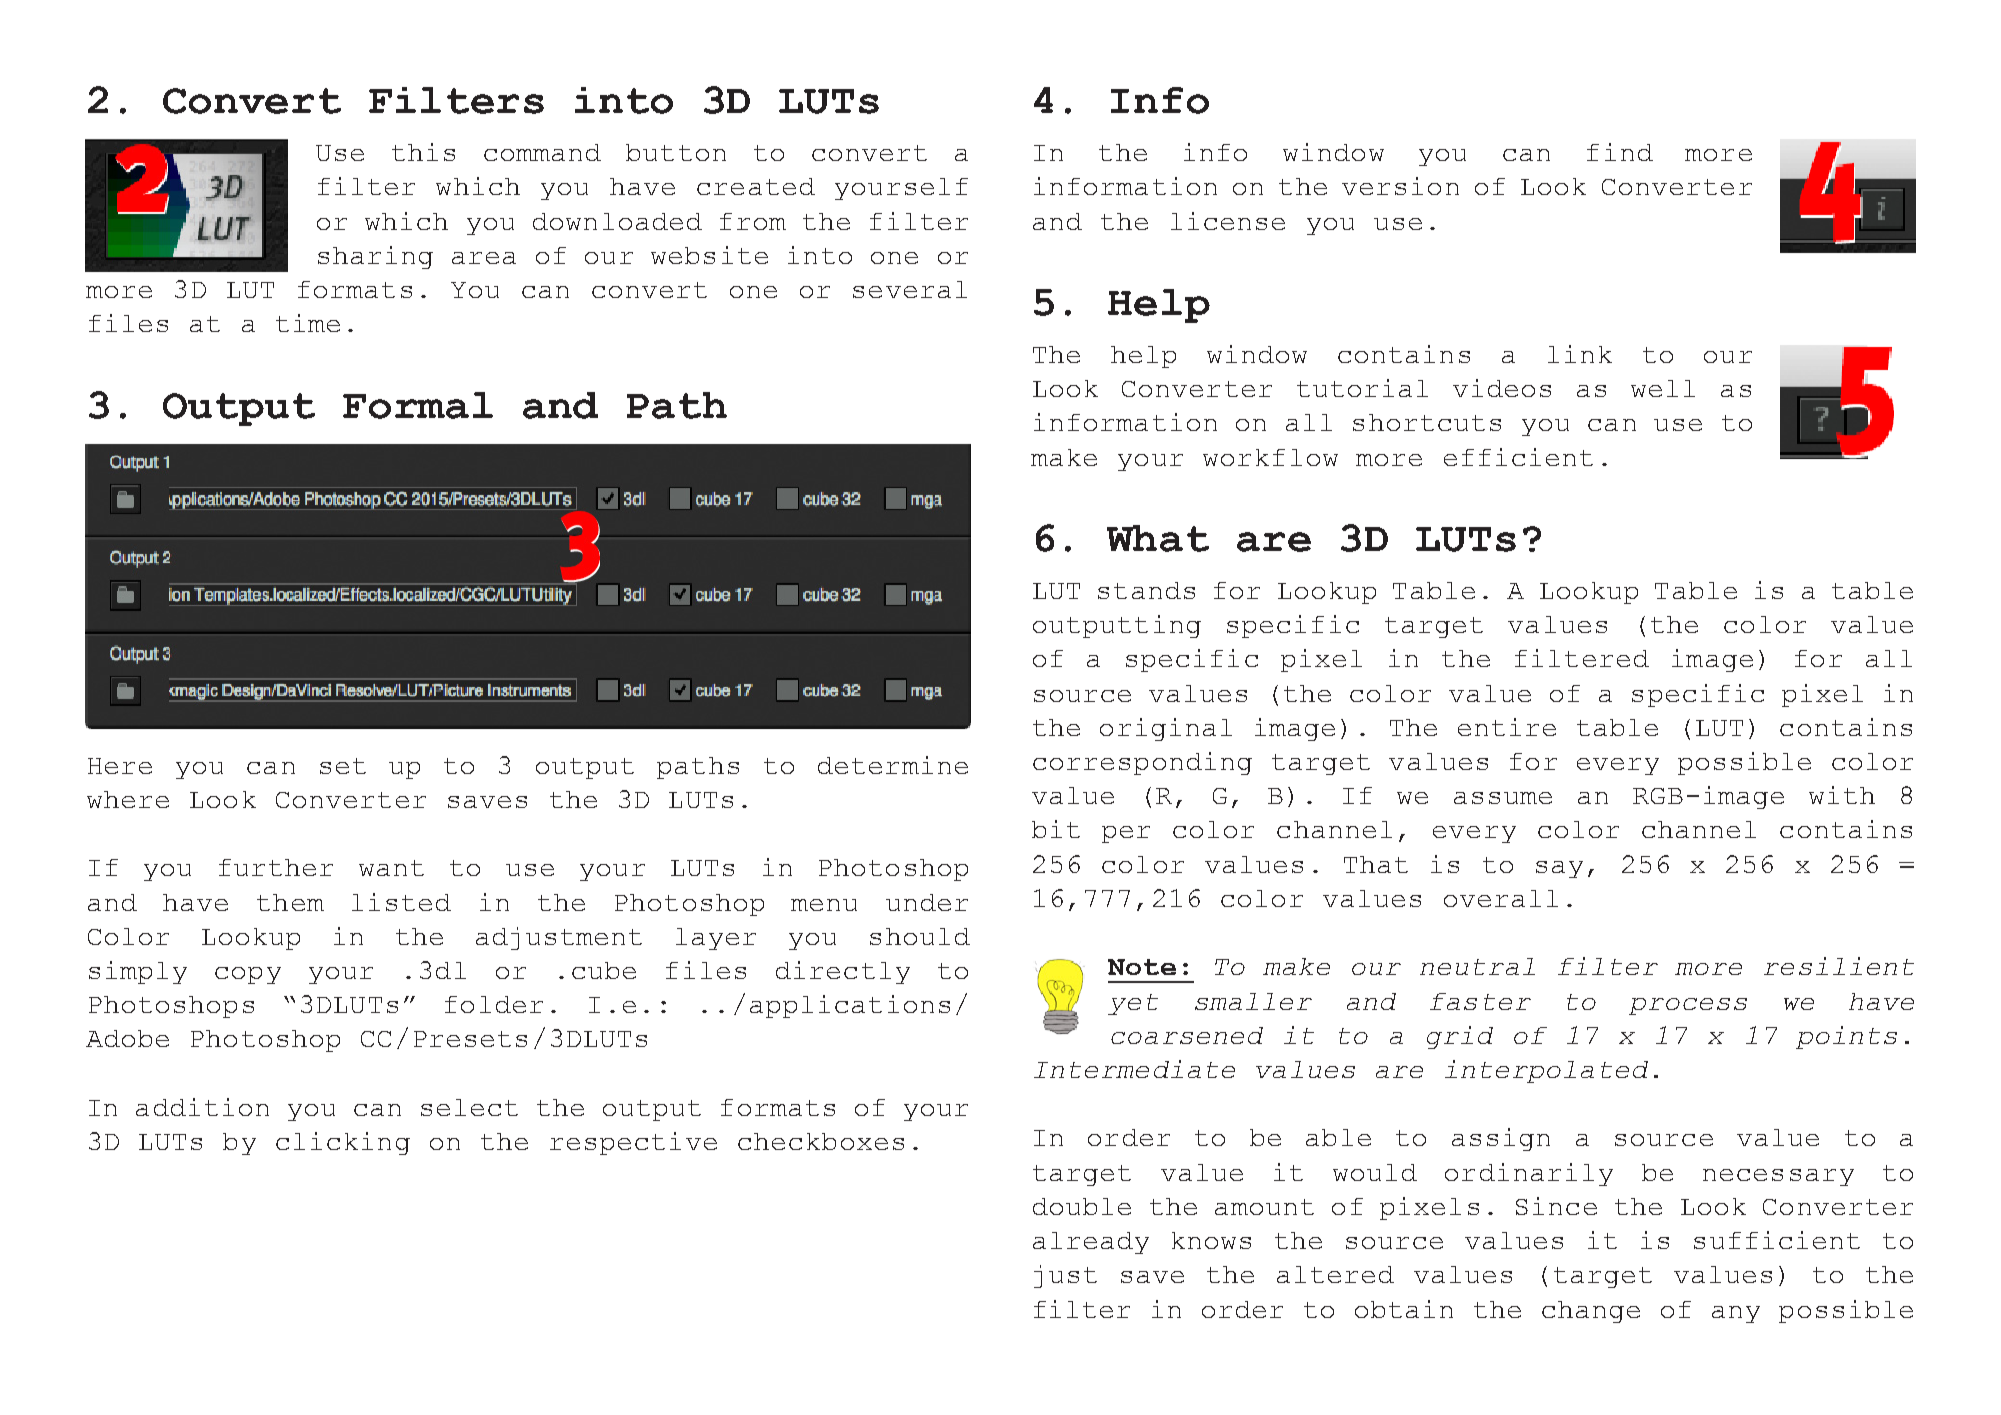  I want to click on determine, so click(893, 765).
